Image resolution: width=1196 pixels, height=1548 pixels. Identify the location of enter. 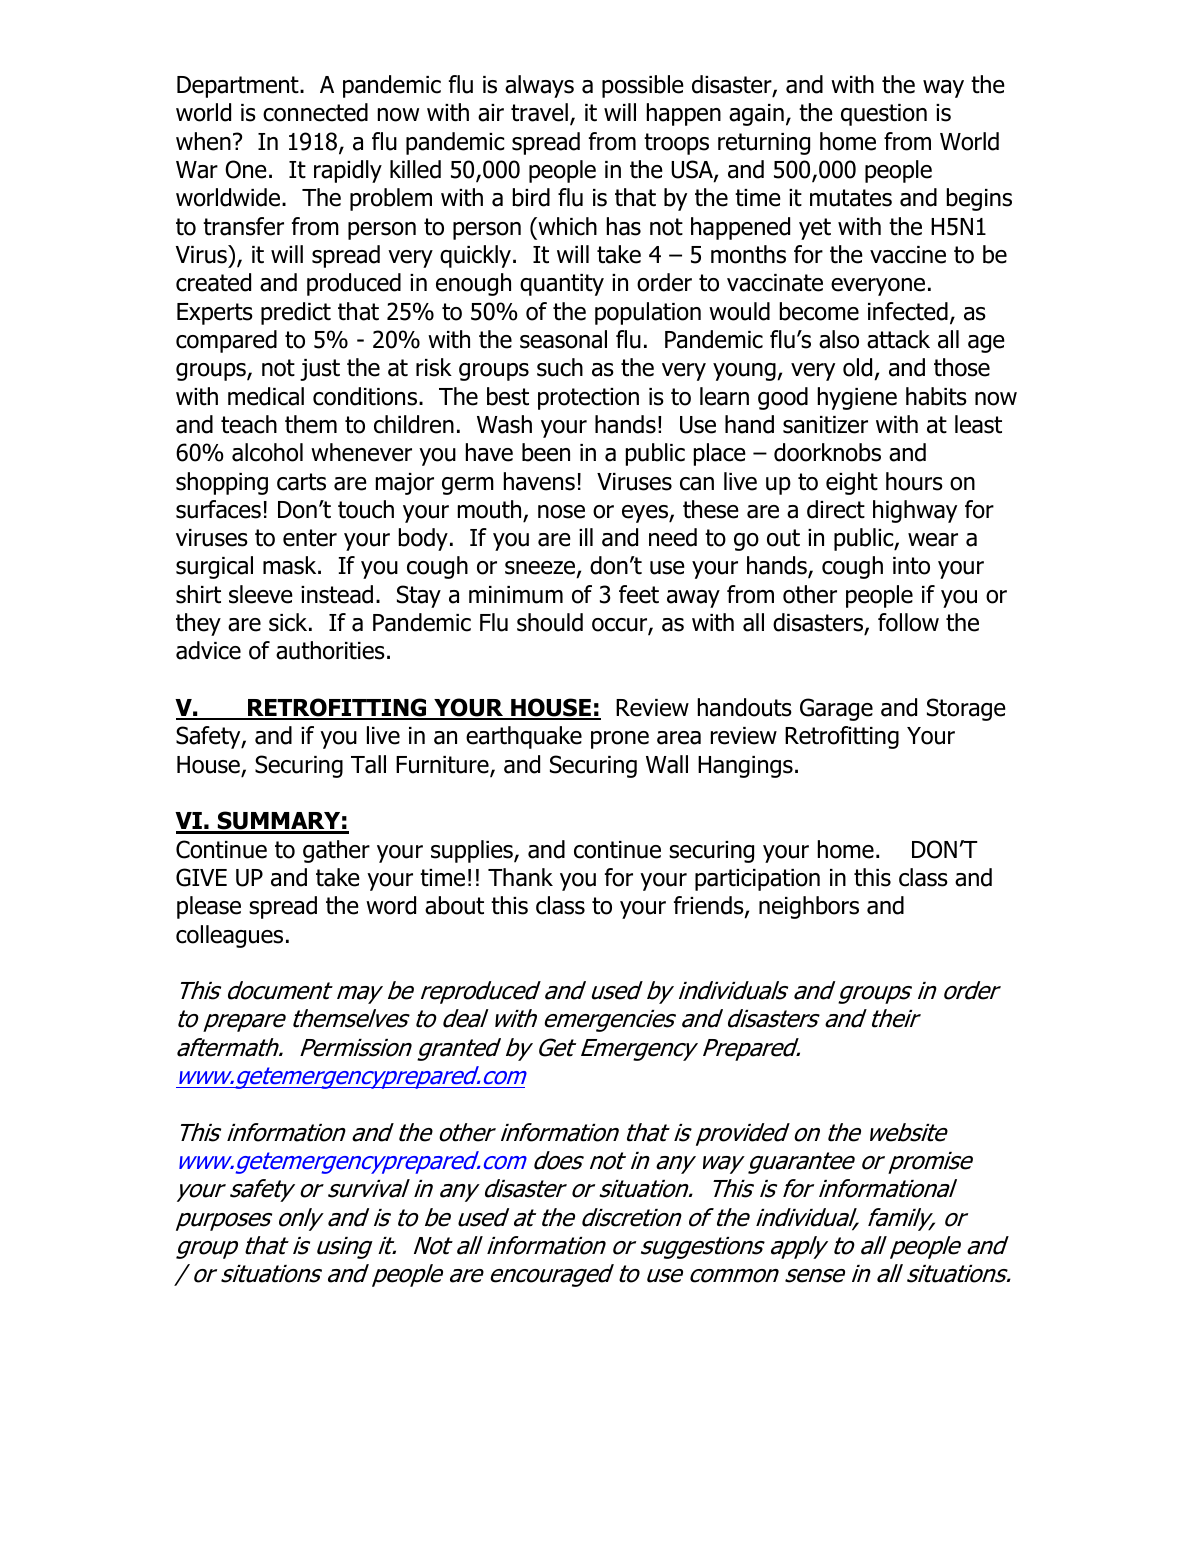
(310, 538).
